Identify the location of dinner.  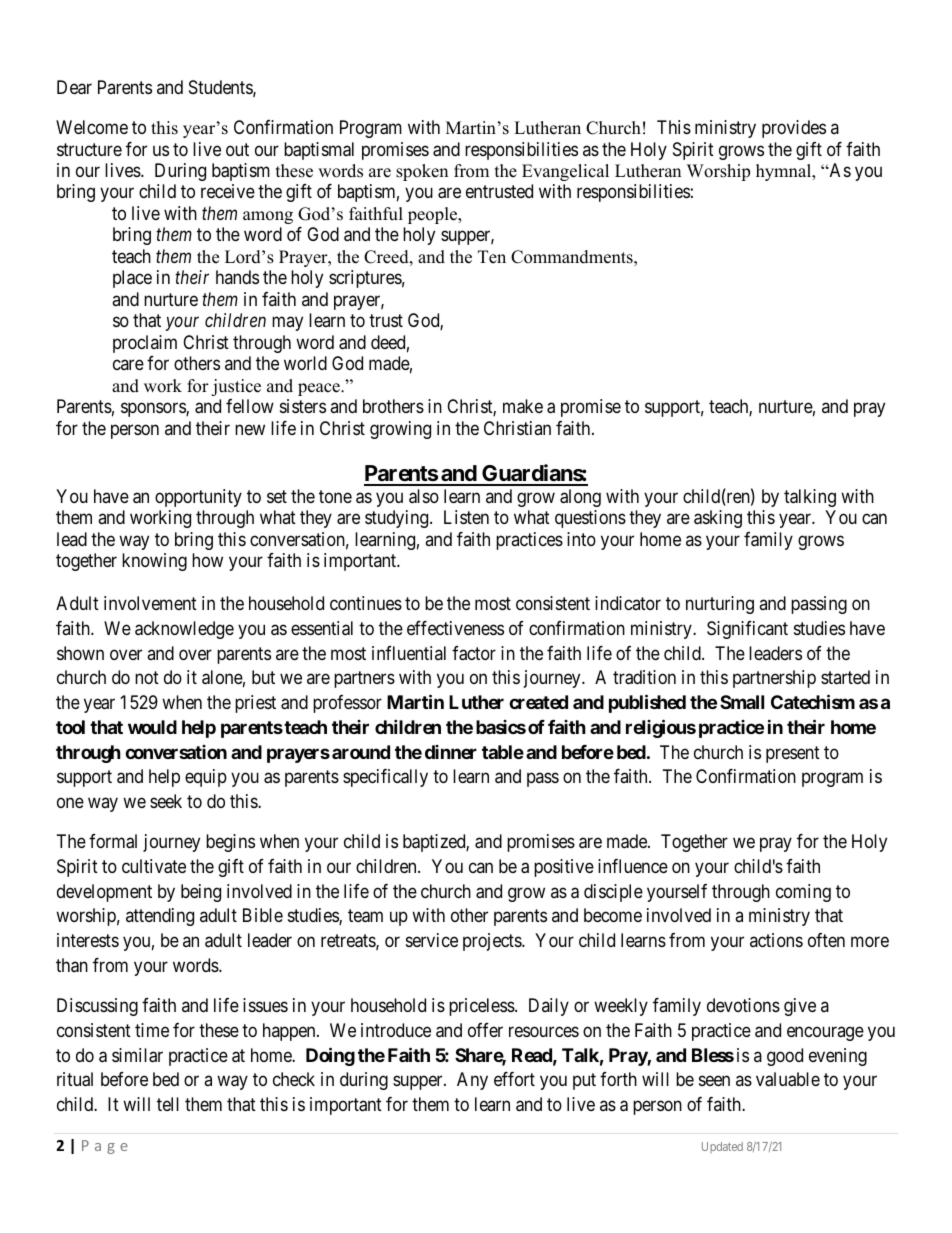
(451, 752).
